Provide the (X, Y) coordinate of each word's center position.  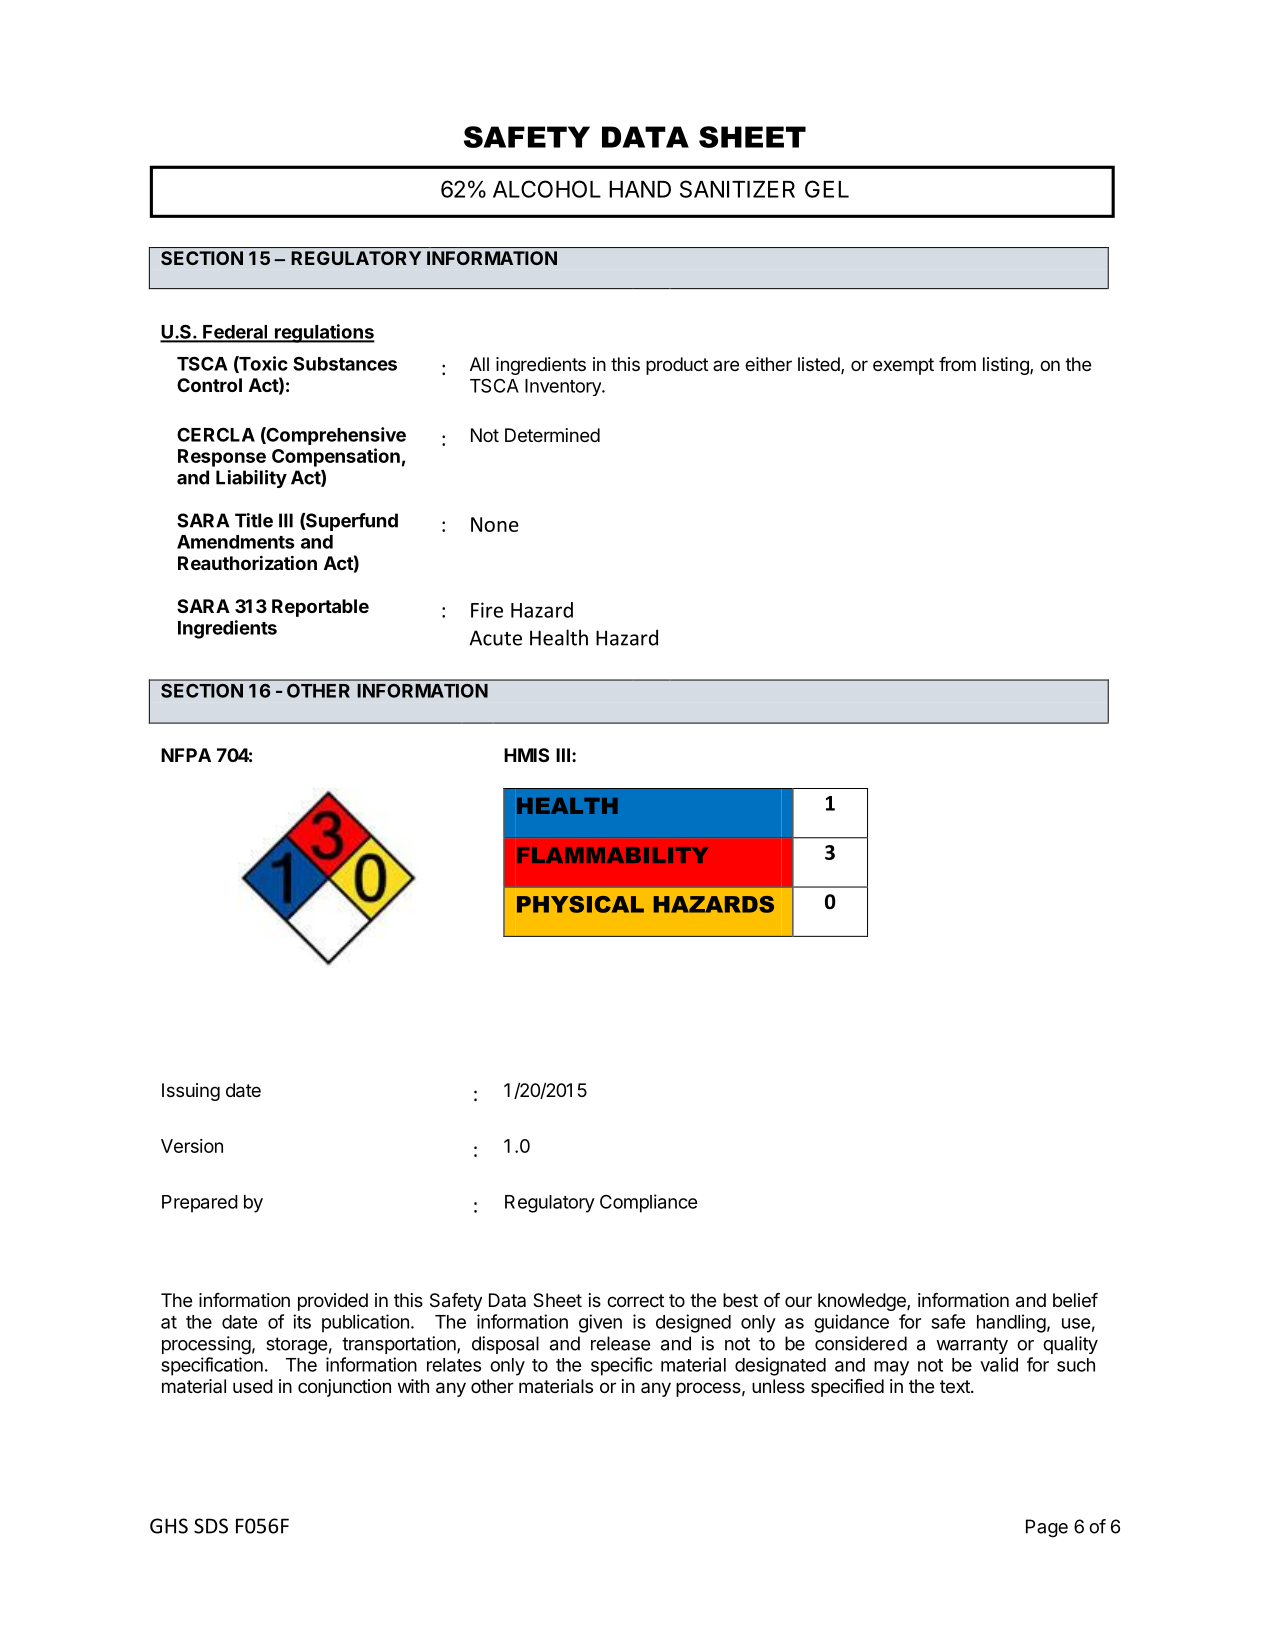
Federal (235, 333)
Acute (495, 638)
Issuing (191, 1092)
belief (1075, 1300)
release (620, 1343)
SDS (211, 1526)
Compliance (649, 1203)
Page (1047, 1528)
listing (1007, 366)
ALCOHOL (547, 189)
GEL (827, 189)
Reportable (320, 608)
